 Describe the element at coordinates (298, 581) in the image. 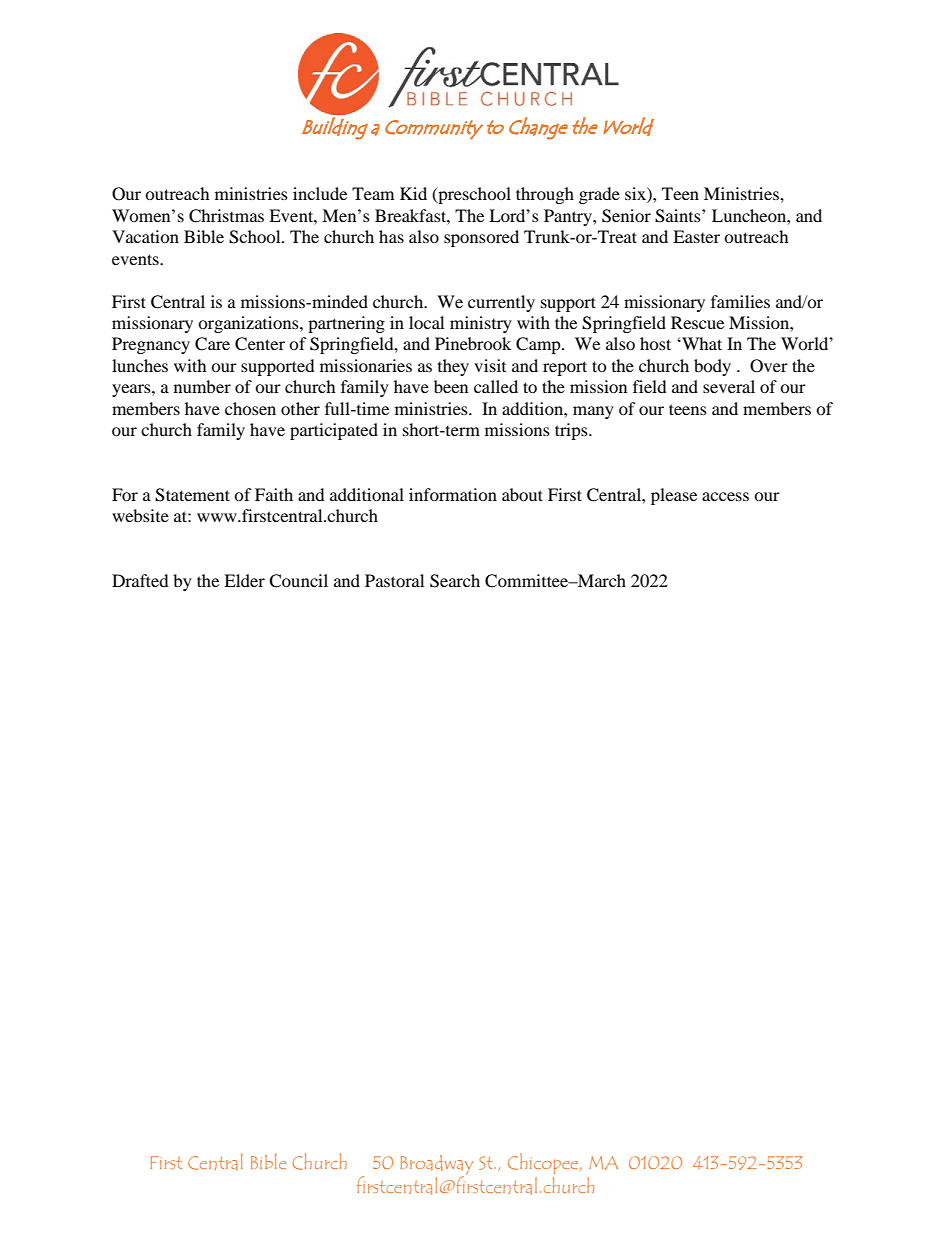

I see `Council` at that location.
